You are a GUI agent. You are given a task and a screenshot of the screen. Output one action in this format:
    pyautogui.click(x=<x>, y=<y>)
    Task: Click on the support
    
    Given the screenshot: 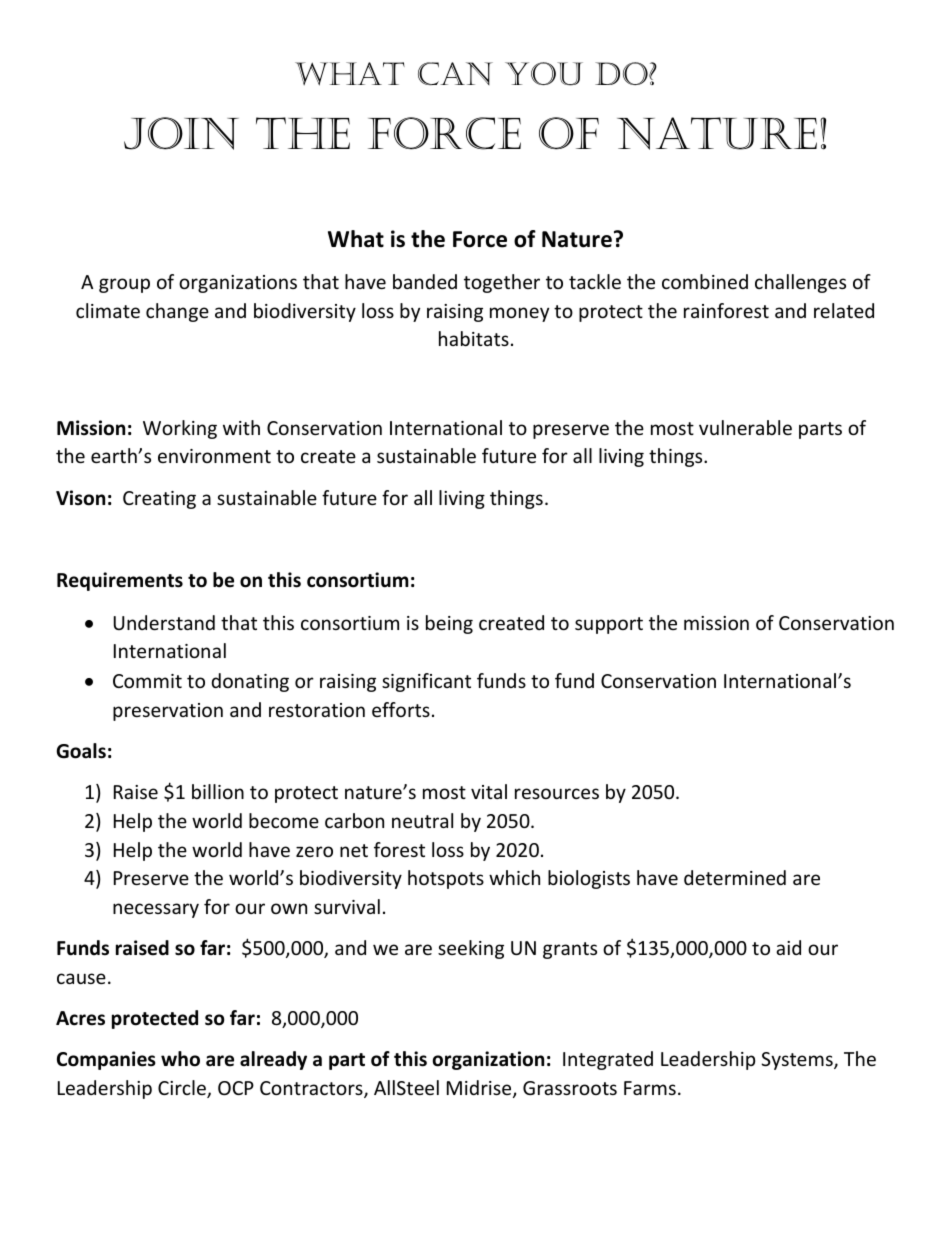 What is the action you would take?
    pyautogui.click(x=609, y=625)
